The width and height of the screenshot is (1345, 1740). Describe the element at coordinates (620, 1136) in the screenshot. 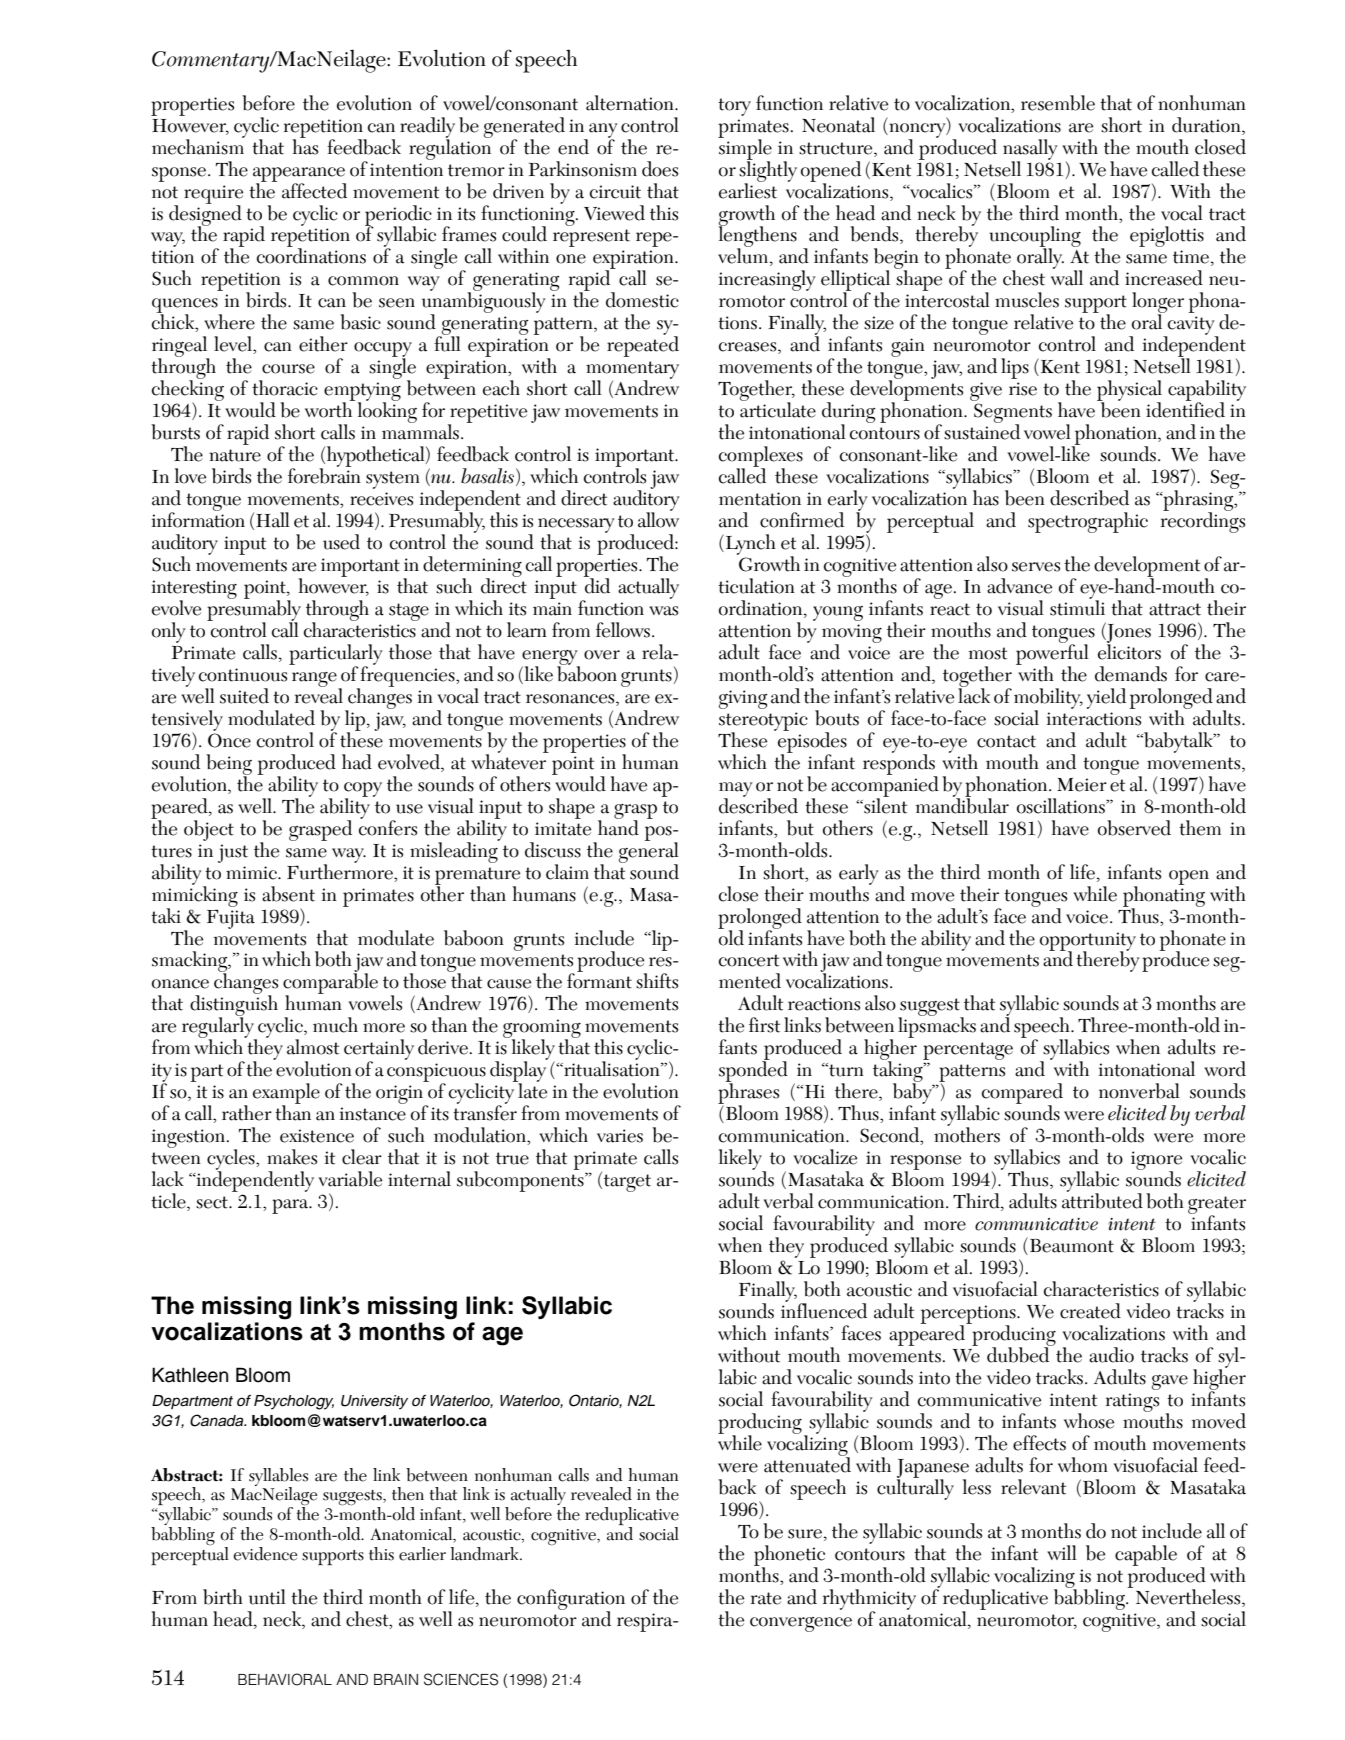

I see `varies` at that location.
